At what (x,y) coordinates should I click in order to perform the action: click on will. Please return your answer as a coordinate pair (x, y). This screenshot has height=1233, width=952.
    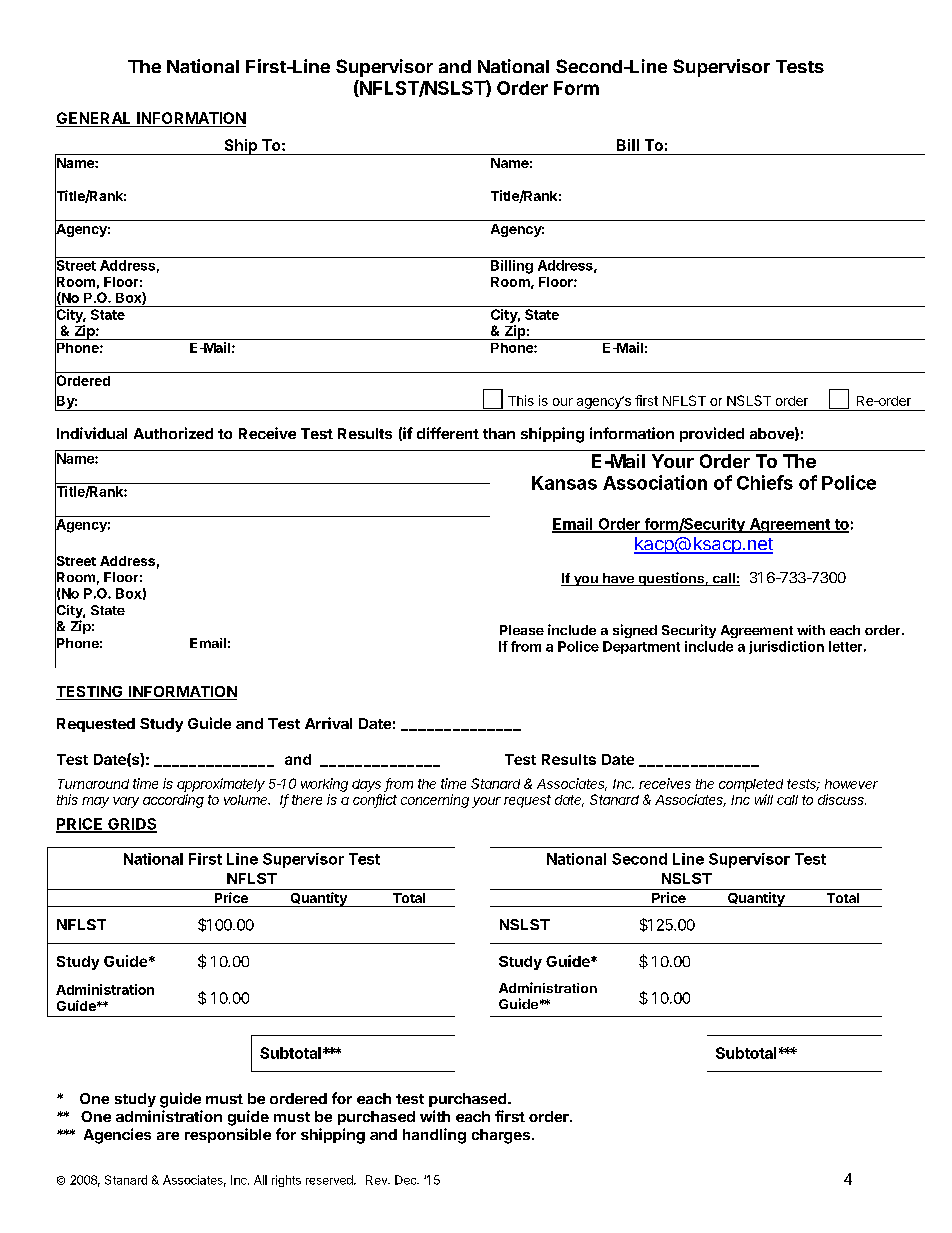
    Looking at the image, I should click on (764, 799).
